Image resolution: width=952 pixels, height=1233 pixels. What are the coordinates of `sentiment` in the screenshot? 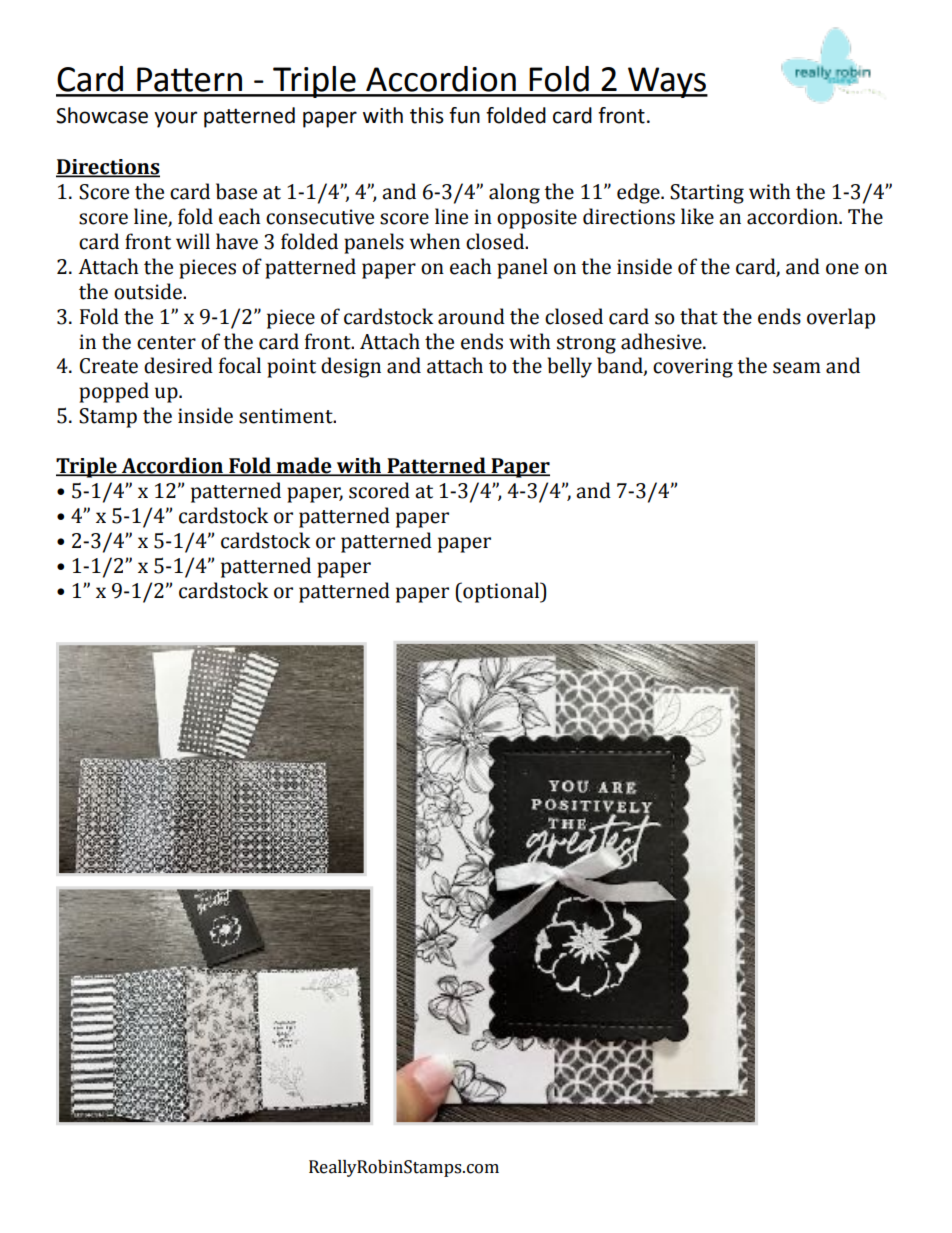 It's located at (287, 416).
